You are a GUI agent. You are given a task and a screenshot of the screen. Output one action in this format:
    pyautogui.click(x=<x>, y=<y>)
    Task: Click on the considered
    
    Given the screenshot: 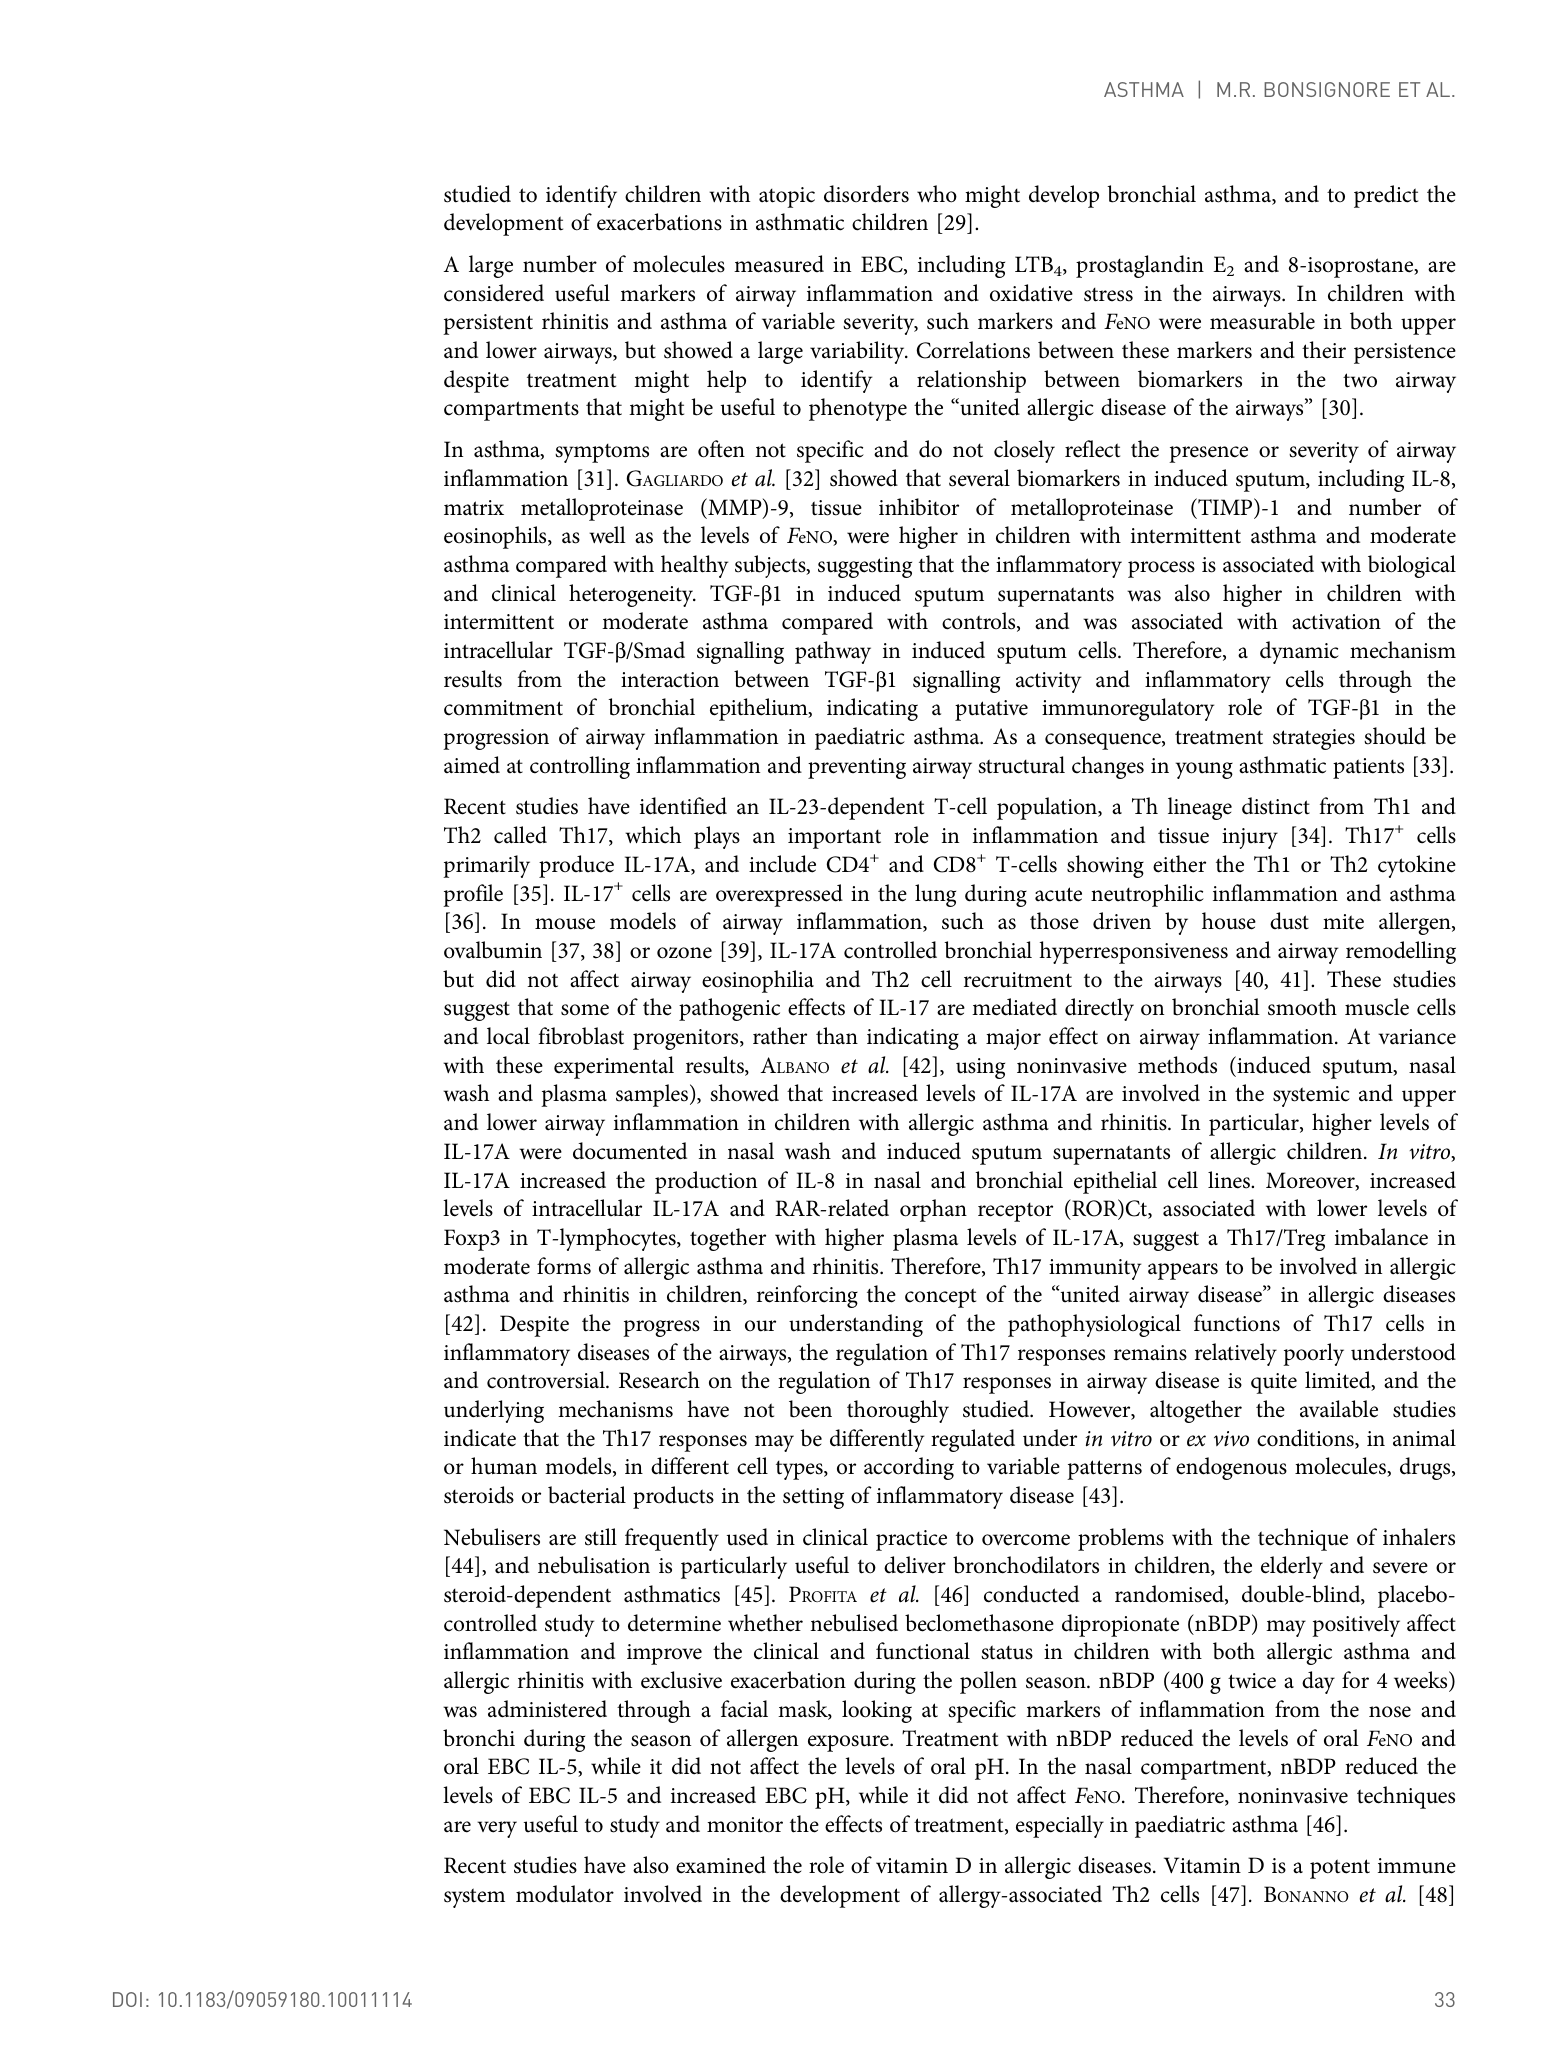 What is the action you would take?
    pyautogui.click(x=494, y=293)
